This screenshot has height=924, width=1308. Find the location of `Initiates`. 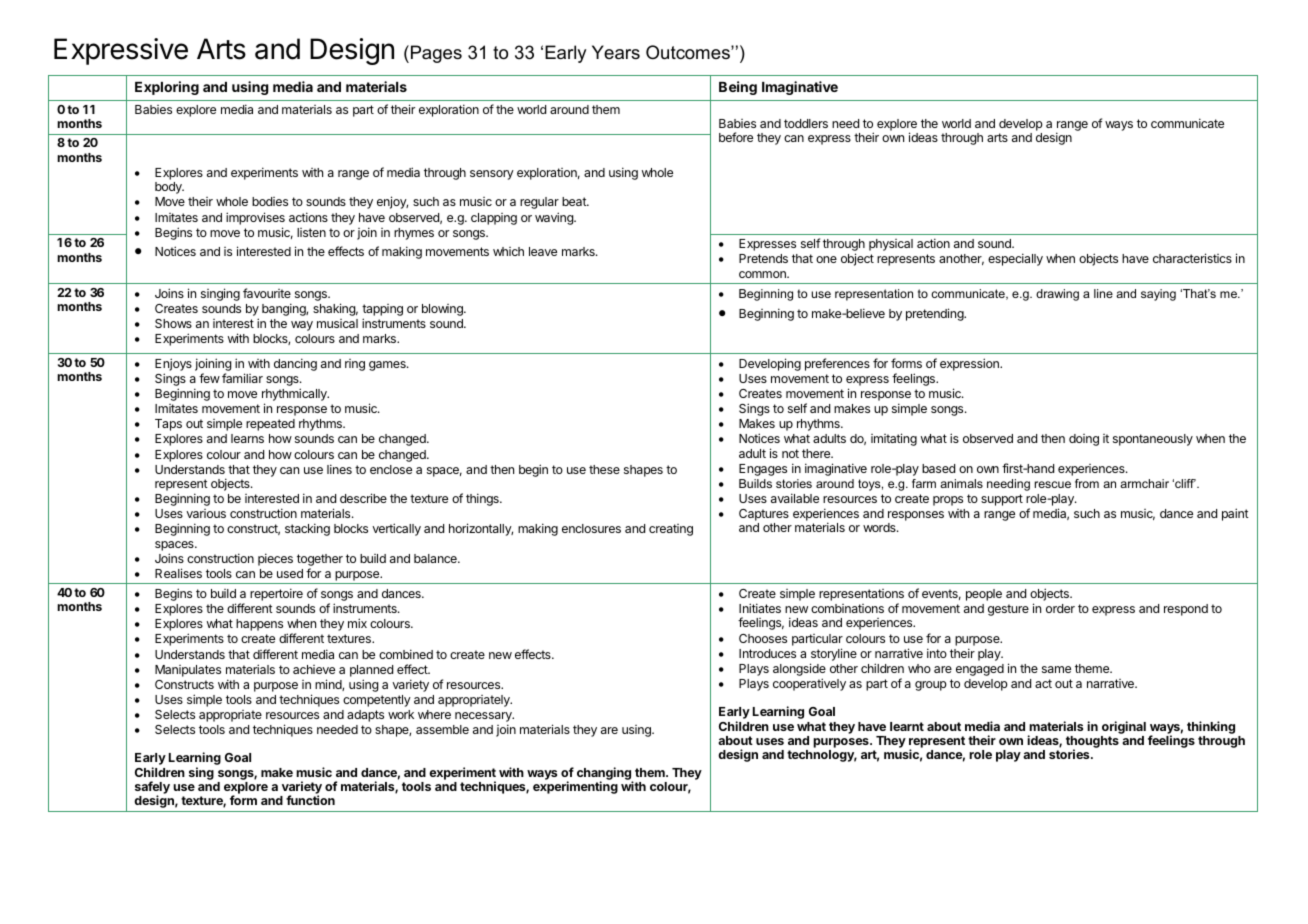

Initiates is located at coordinates (760, 608).
